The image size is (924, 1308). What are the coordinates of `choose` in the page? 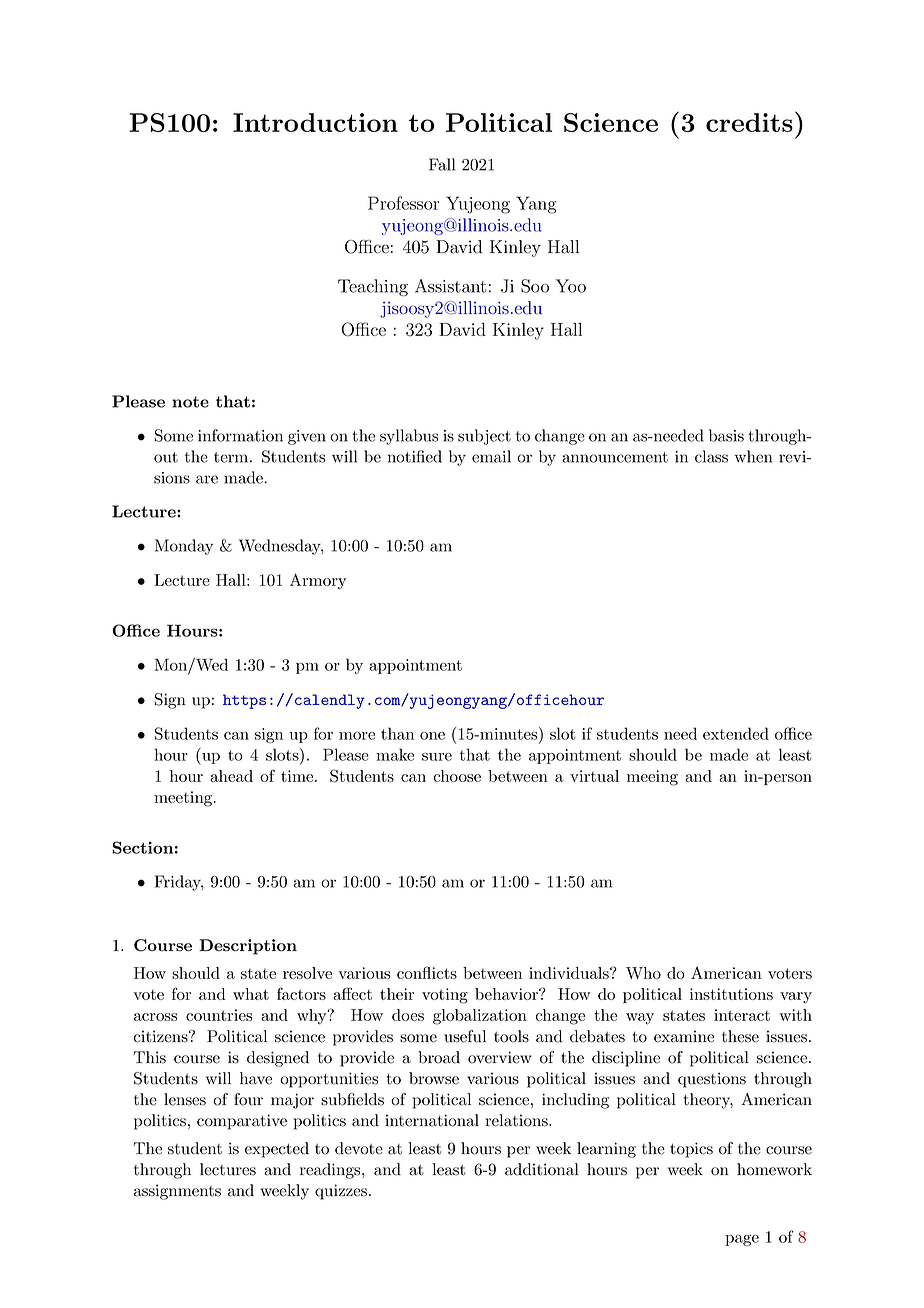 It's located at (457, 776).
